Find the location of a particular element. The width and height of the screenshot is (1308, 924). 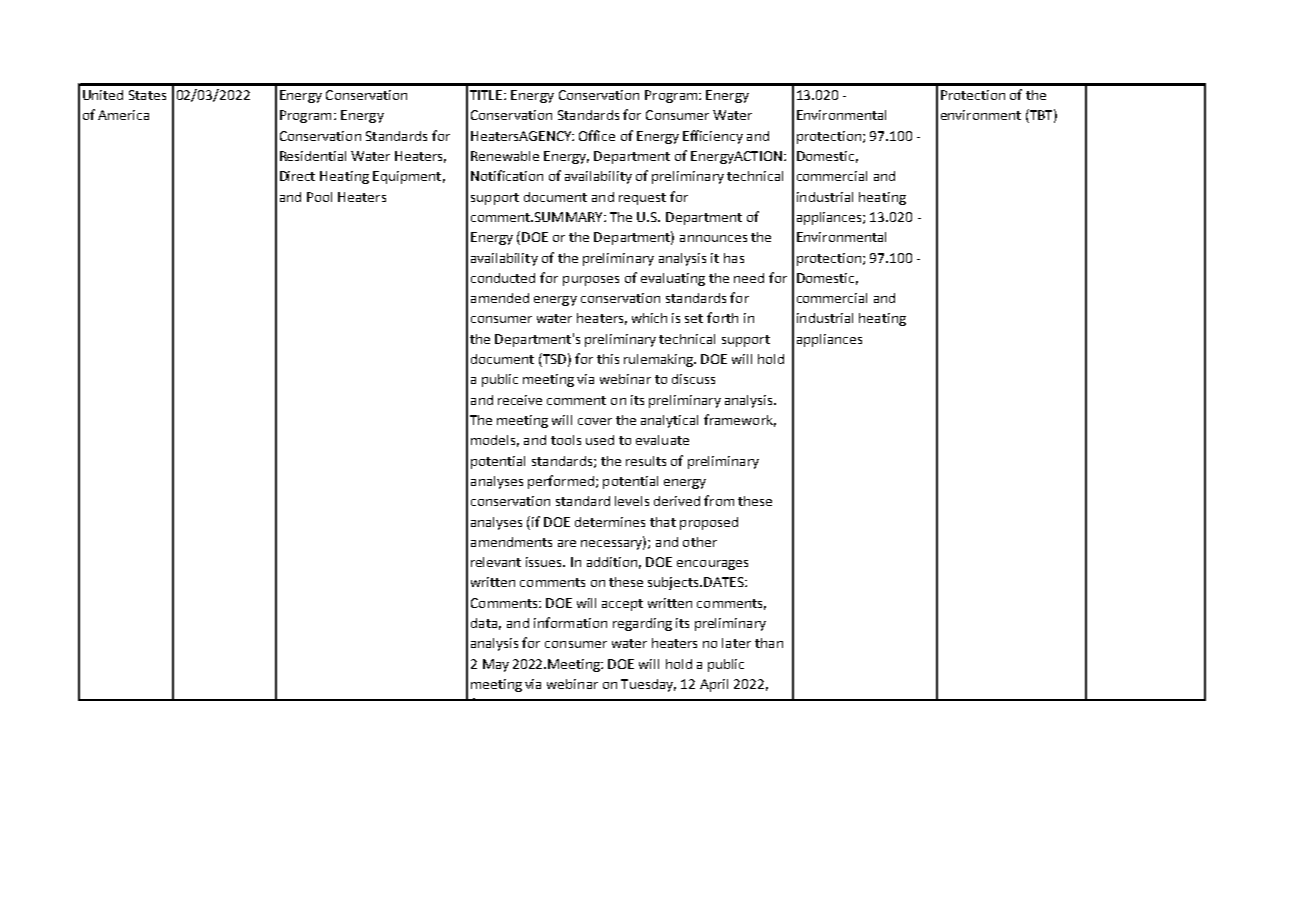

amendments is located at coordinates (511, 542).
